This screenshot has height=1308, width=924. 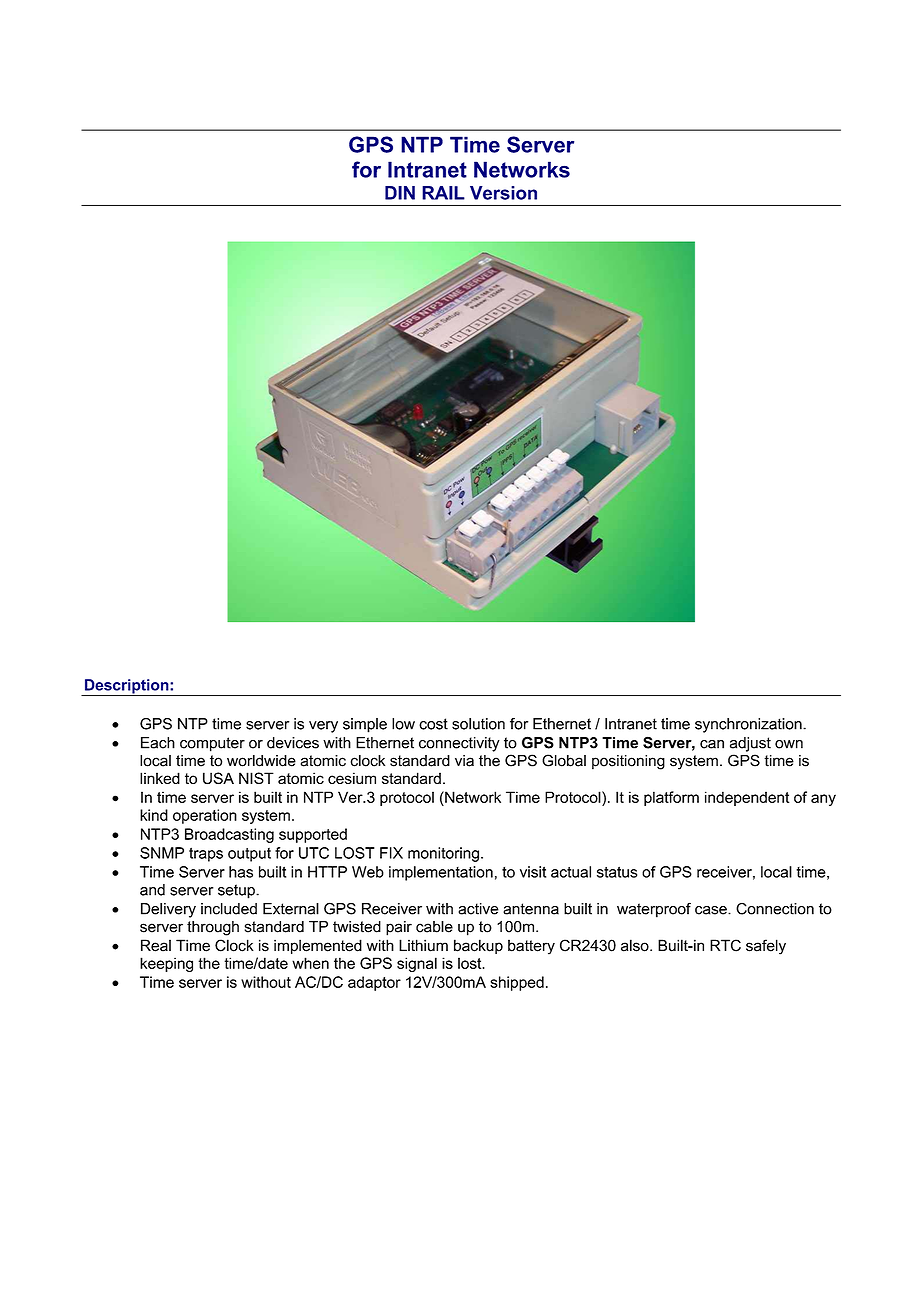 What do you see at coordinates (749, 725) in the screenshot?
I see `synchronization` at bounding box center [749, 725].
